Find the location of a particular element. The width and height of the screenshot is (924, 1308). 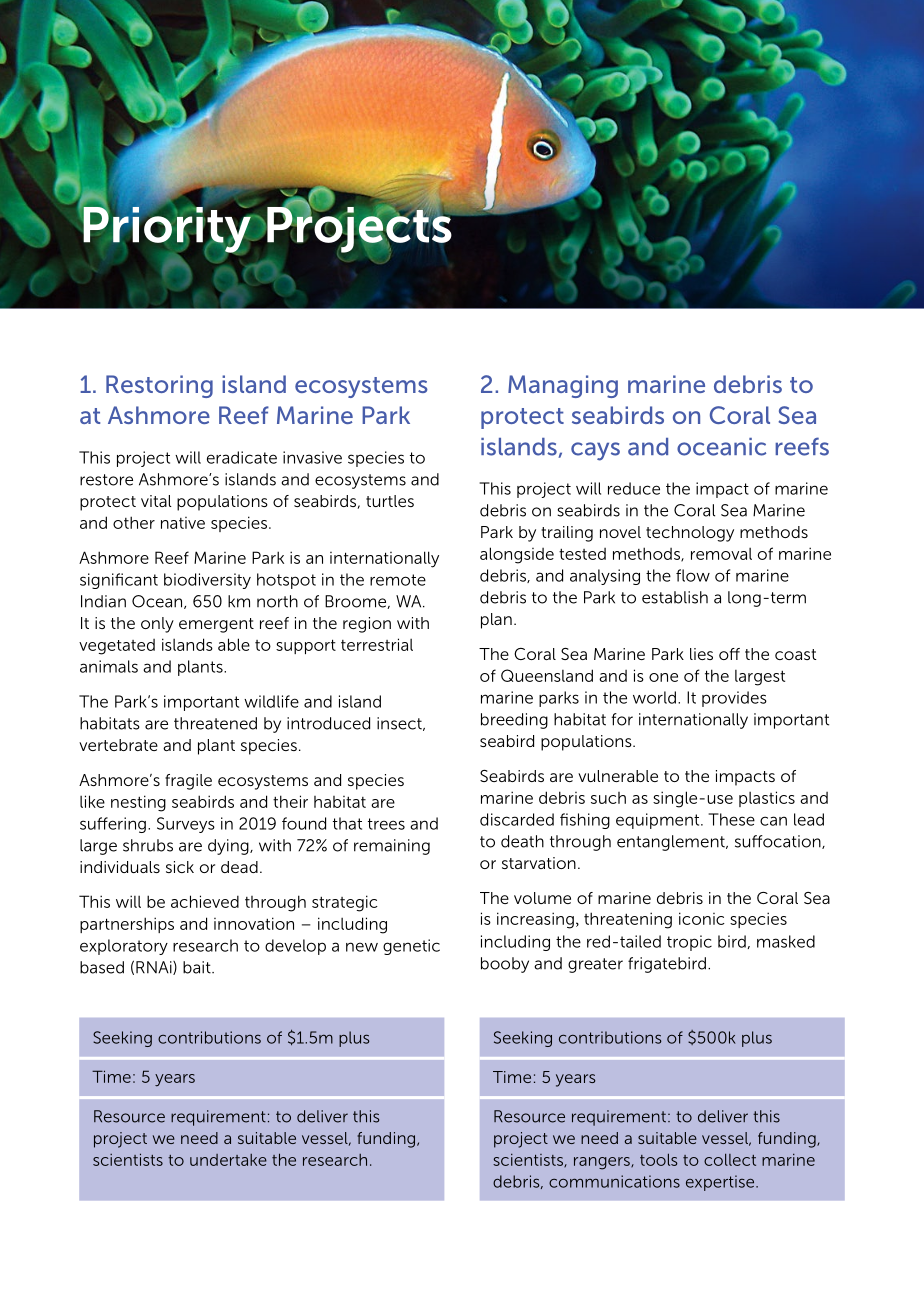

threatened is located at coordinates (215, 723).
